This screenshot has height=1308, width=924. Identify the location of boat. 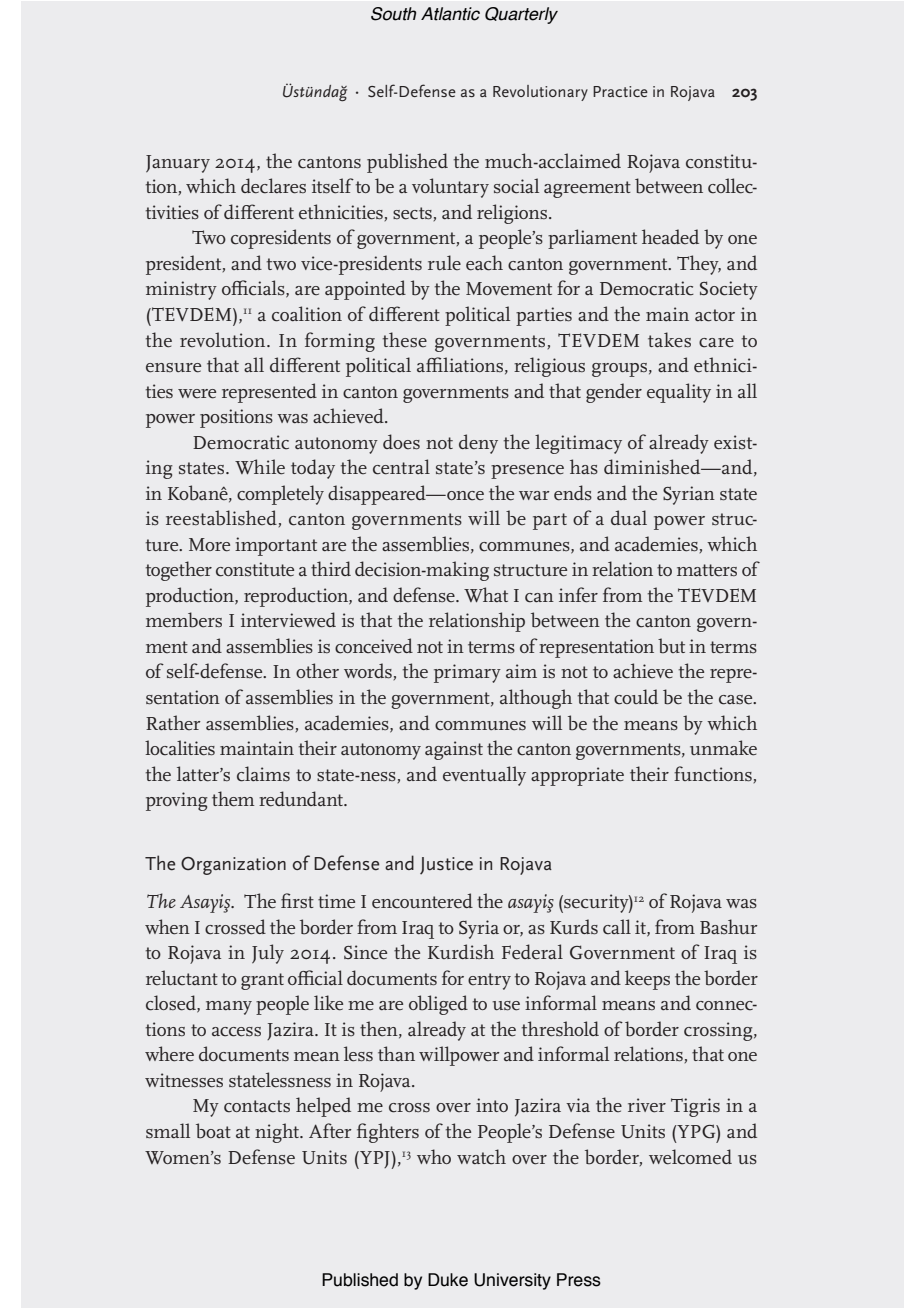
(213, 1131).
